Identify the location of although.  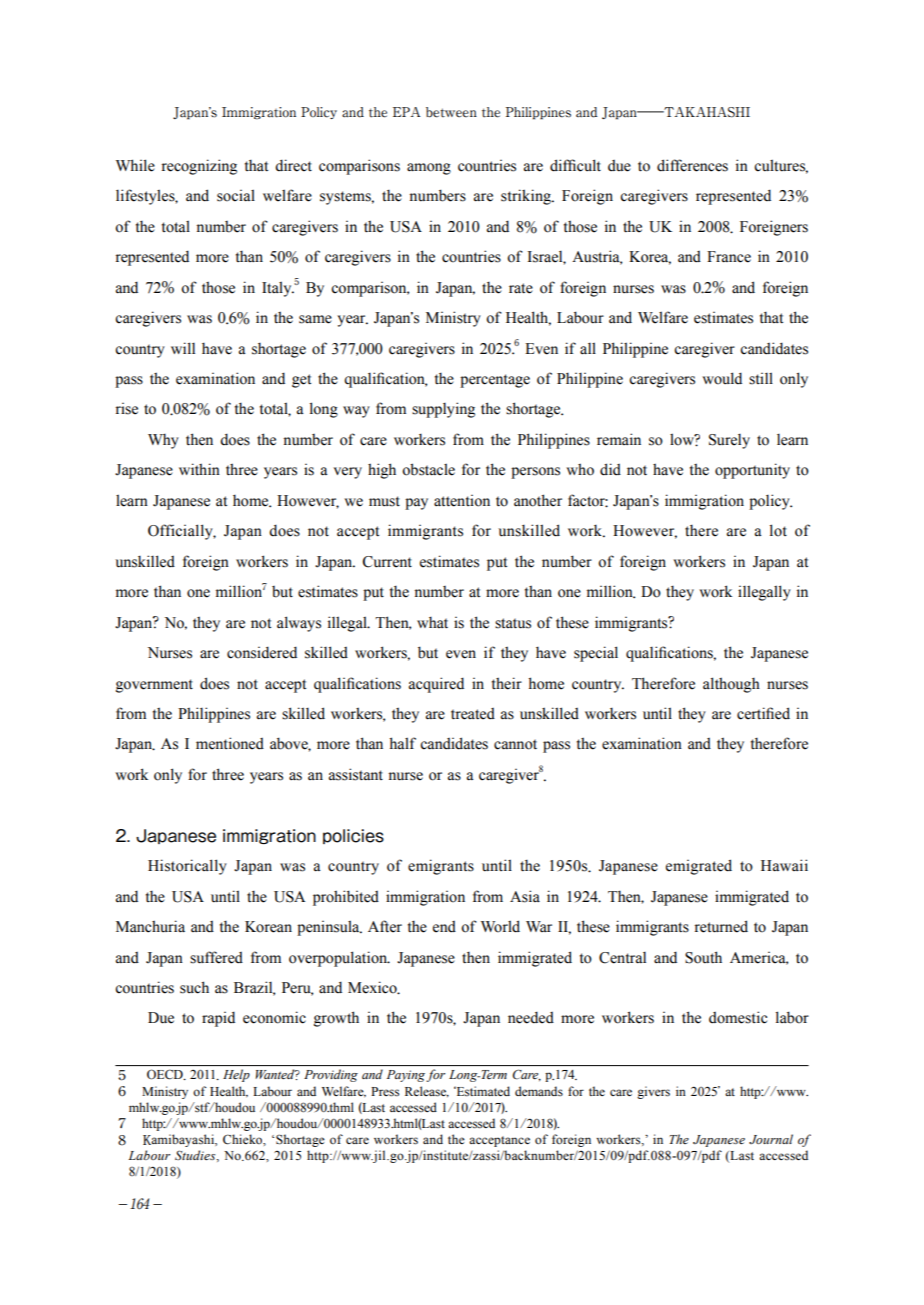
(731, 685).
